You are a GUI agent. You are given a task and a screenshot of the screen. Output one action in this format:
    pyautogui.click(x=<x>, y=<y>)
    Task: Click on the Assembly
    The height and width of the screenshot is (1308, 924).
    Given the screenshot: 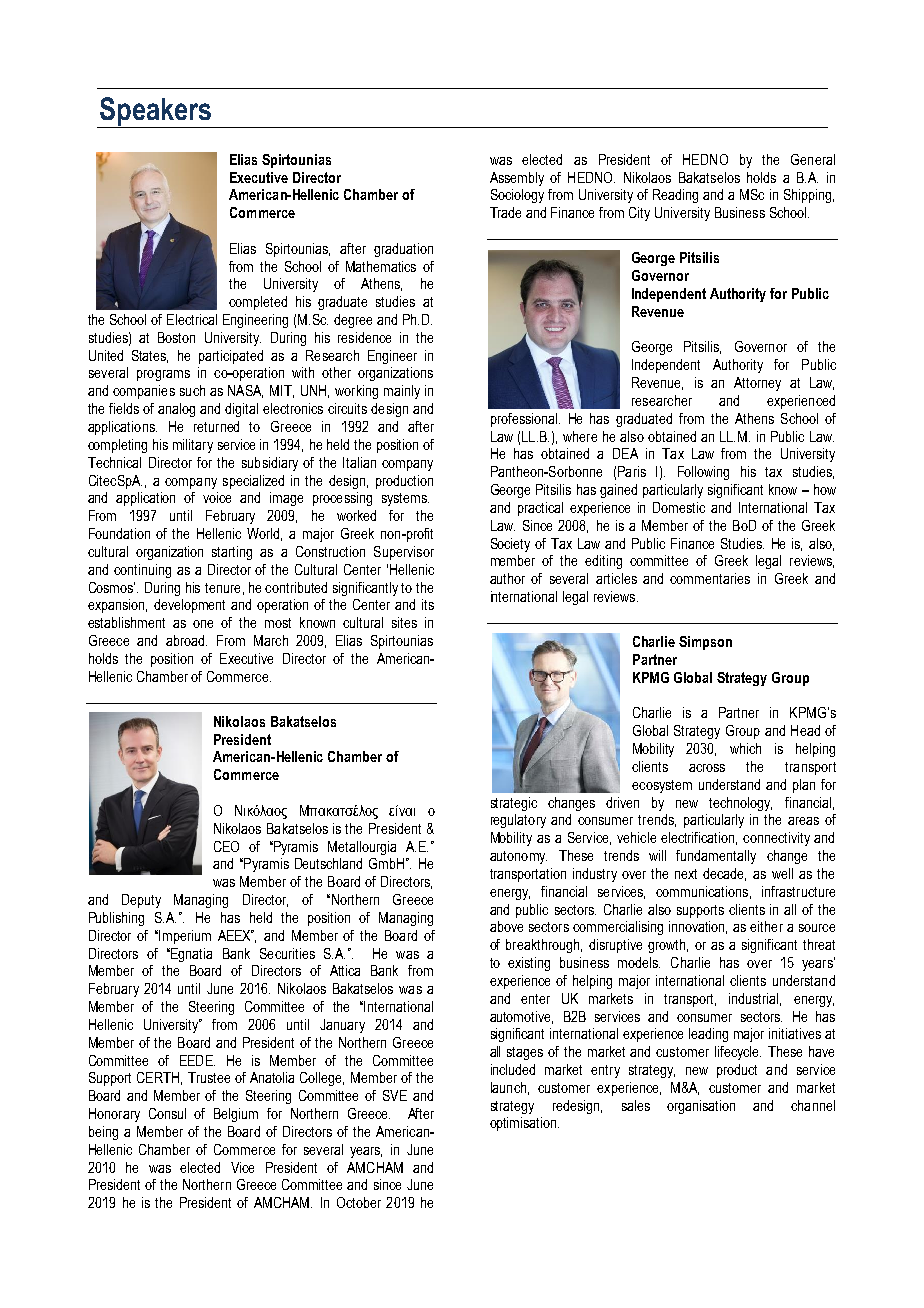 What is the action you would take?
    pyautogui.click(x=517, y=179)
